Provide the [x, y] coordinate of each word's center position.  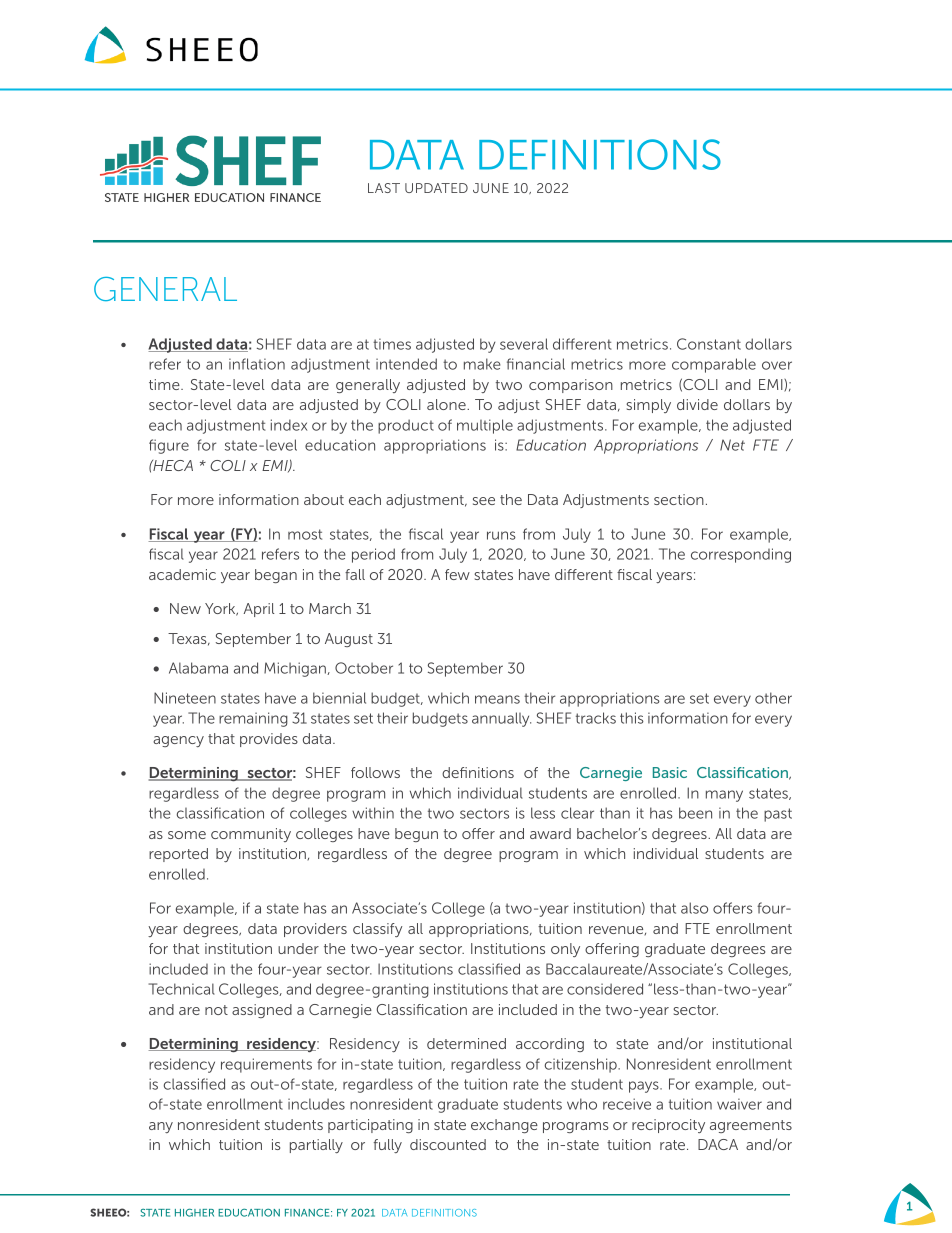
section [679, 499]
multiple [485, 426]
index [289, 425]
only [565, 950]
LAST [384, 188]
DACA [718, 1144]
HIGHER [194, 1212]
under [298, 948]
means [497, 699]
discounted [448, 1144]
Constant [709, 344]
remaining [253, 719]
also [694, 908]
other [773, 698]
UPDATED [436, 188]
